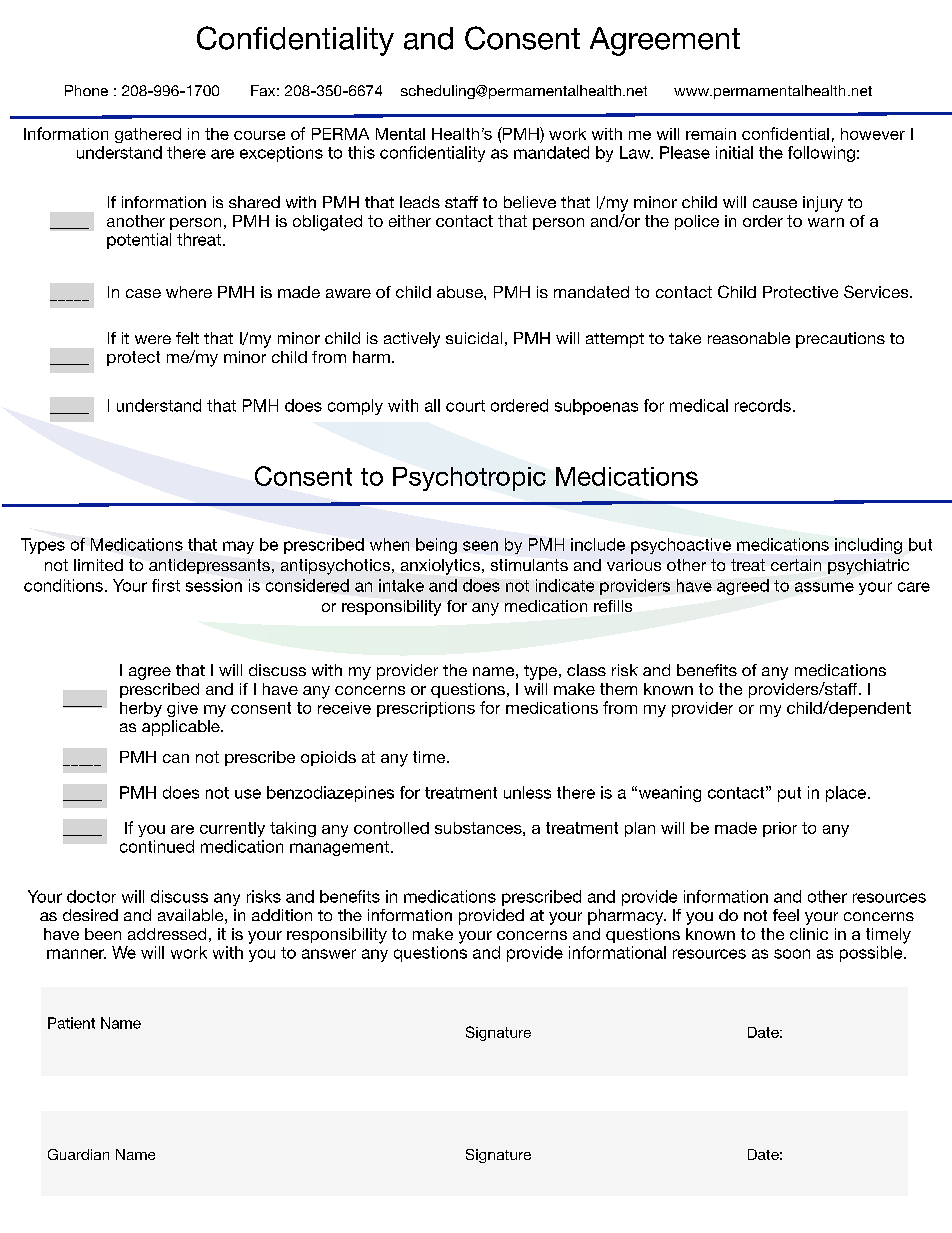 Image resolution: width=952 pixels, height=1233 pixels. What do you see at coordinates (530, 202) in the screenshot?
I see `believe` at bounding box center [530, 202].
